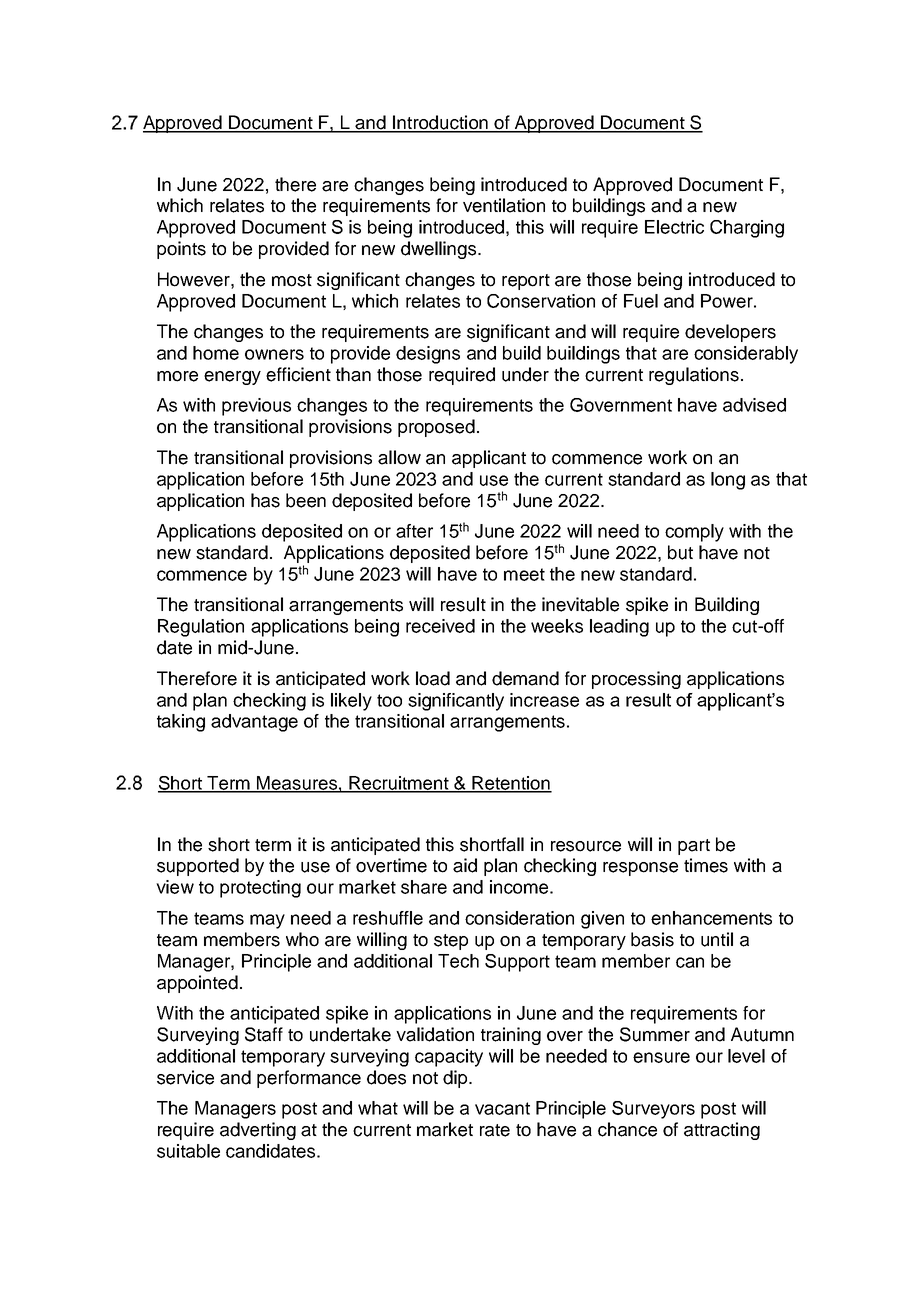 The width and height of the screenshot is (924, 1308). Describe the element at coordinates (254, 723) in the screenshot. I see `advantage` at that location.
